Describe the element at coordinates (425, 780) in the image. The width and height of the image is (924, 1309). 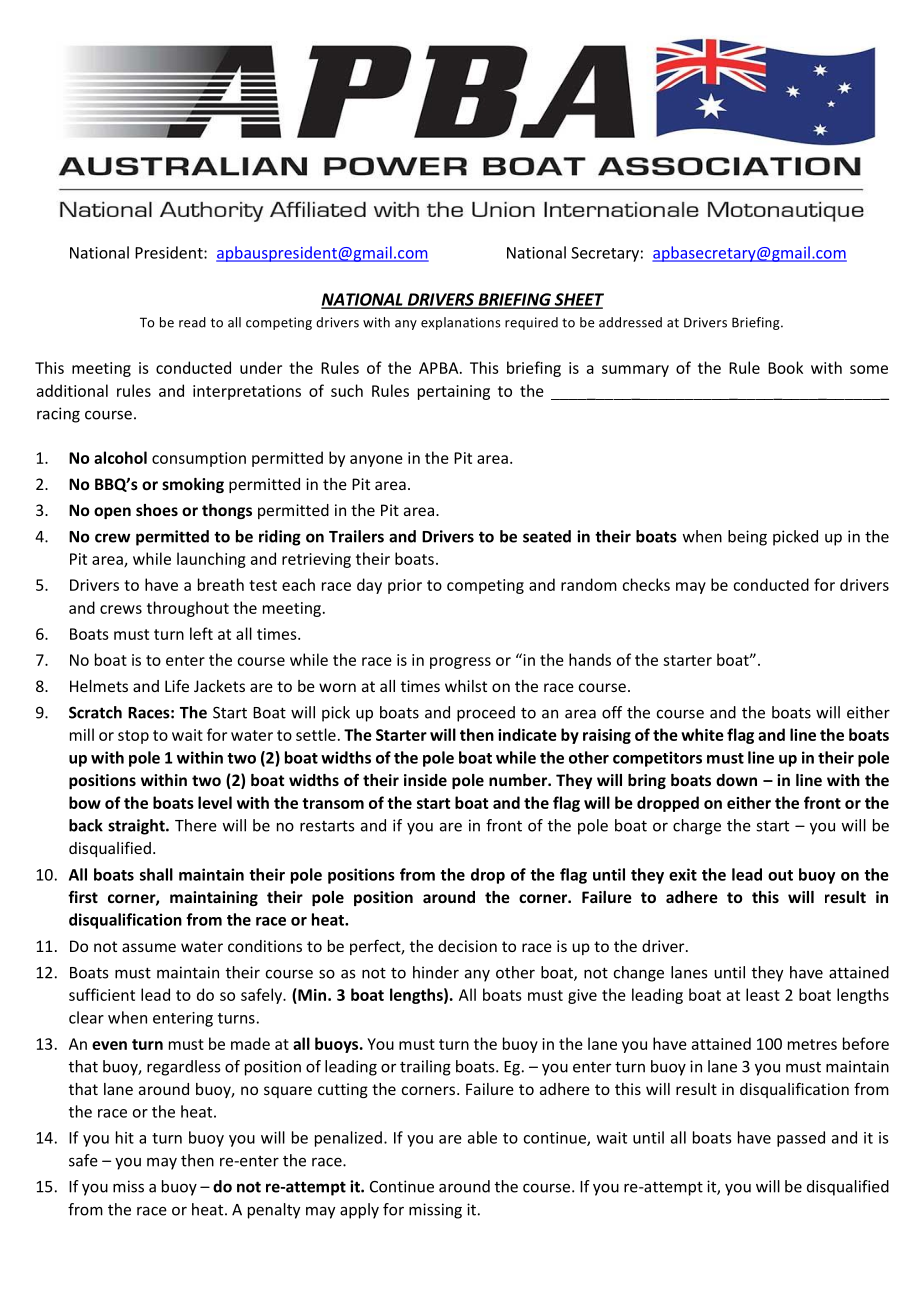
I see `inside` at that location.
